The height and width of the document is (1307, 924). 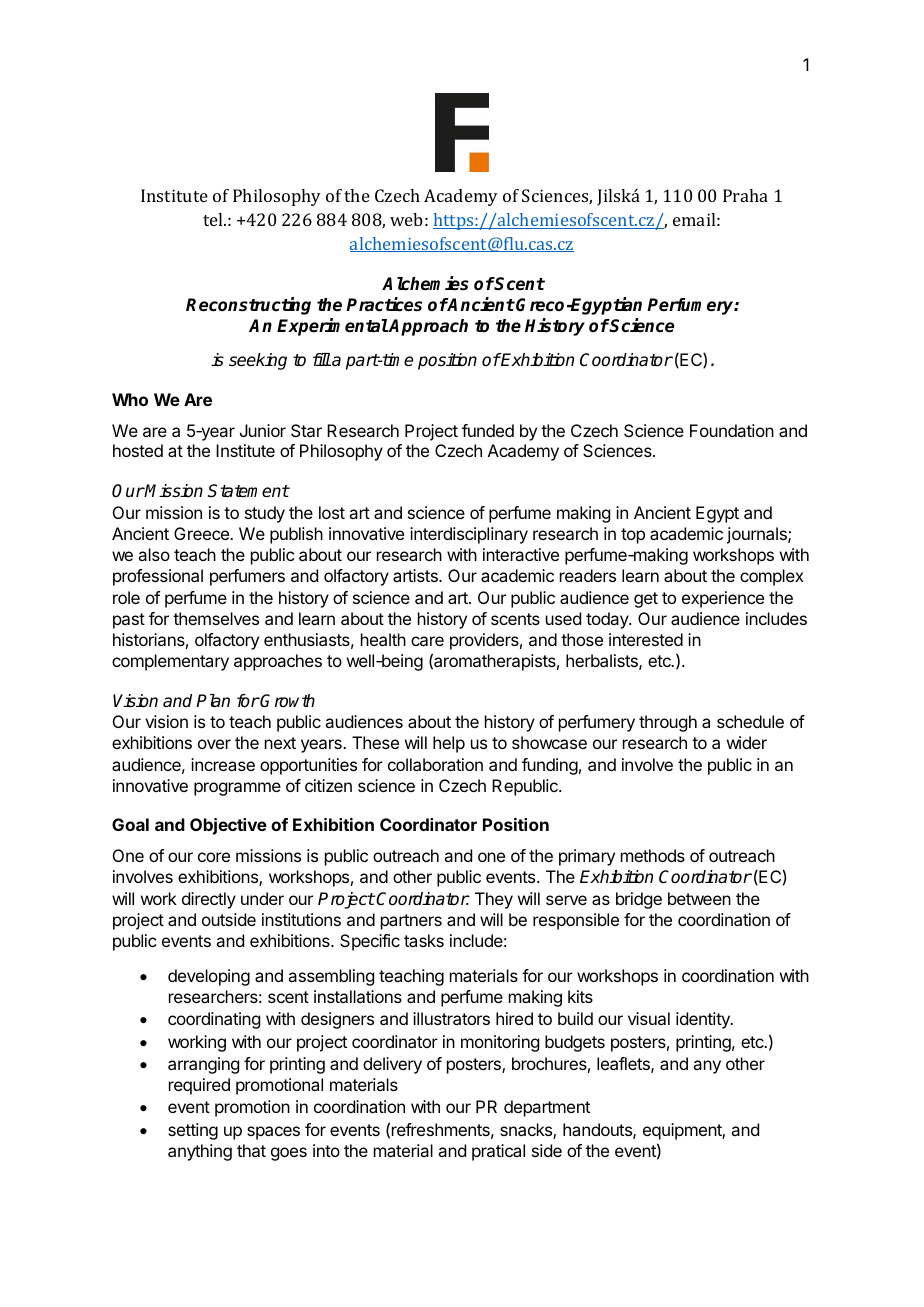 What do you see at coordinates (704, 1020) in the document?
I see `identity` at bounding box center [704, 1020].
